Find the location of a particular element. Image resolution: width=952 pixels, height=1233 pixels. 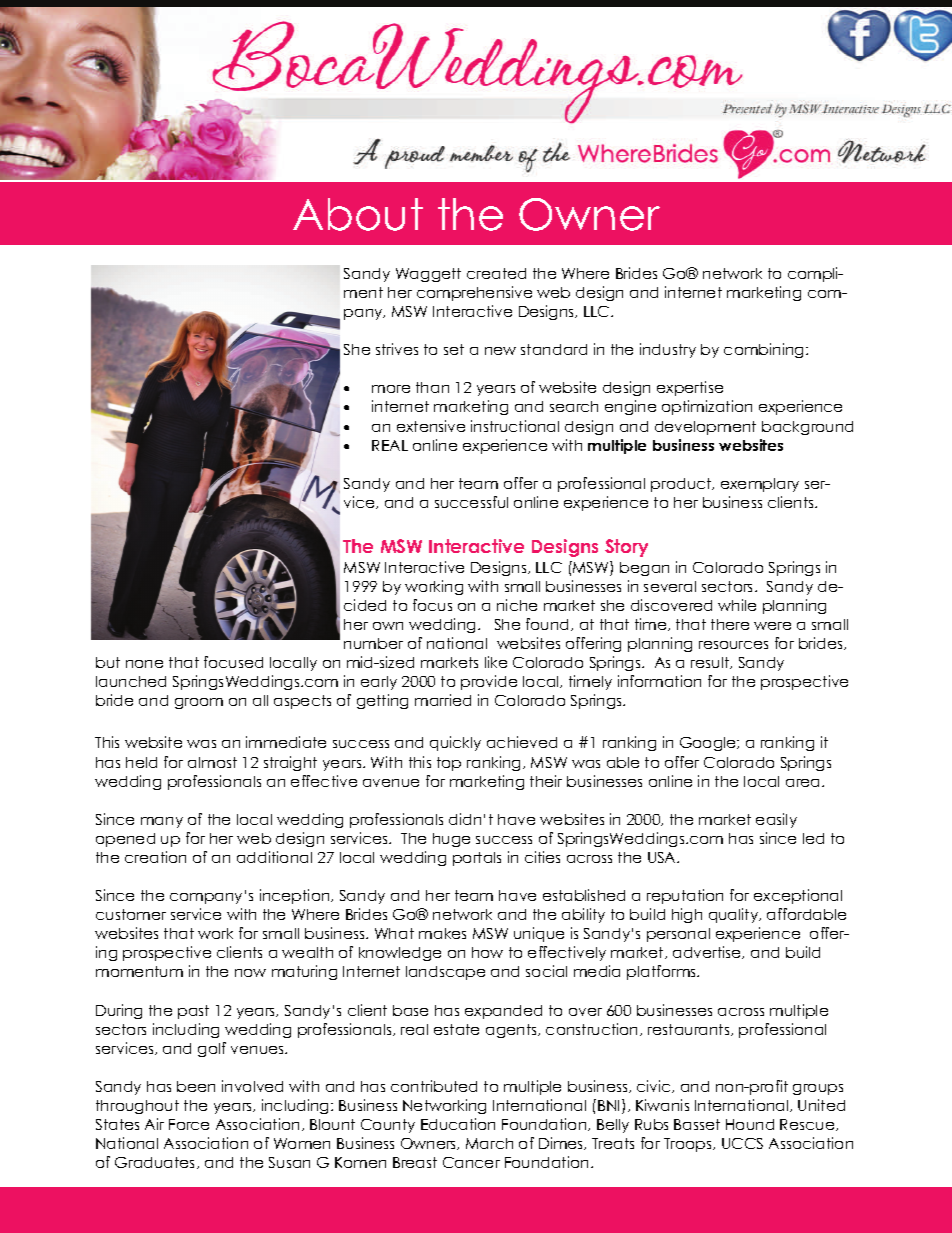

provide is located at coordinates (489, 682).
